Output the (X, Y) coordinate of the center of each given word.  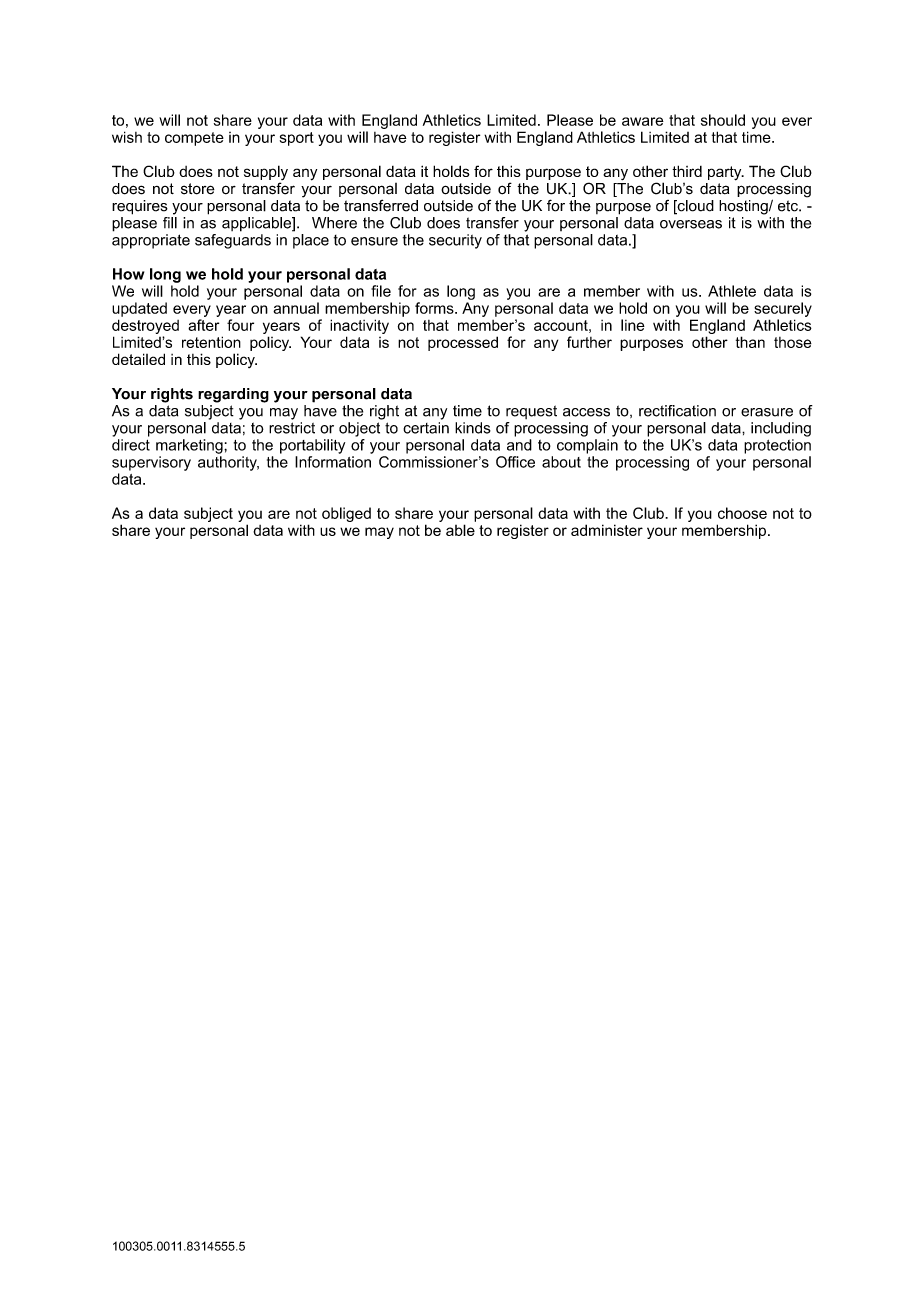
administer (607, 530)
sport (297, 139)
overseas (691, 224)
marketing (190, 446)
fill (170, 221)
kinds (473, 428)
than (750, 342)
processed (463, 343)
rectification (677, 411)
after (203, 325)
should (723, 120)
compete (194, 139)
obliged (346, 514)
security (455, 241)
